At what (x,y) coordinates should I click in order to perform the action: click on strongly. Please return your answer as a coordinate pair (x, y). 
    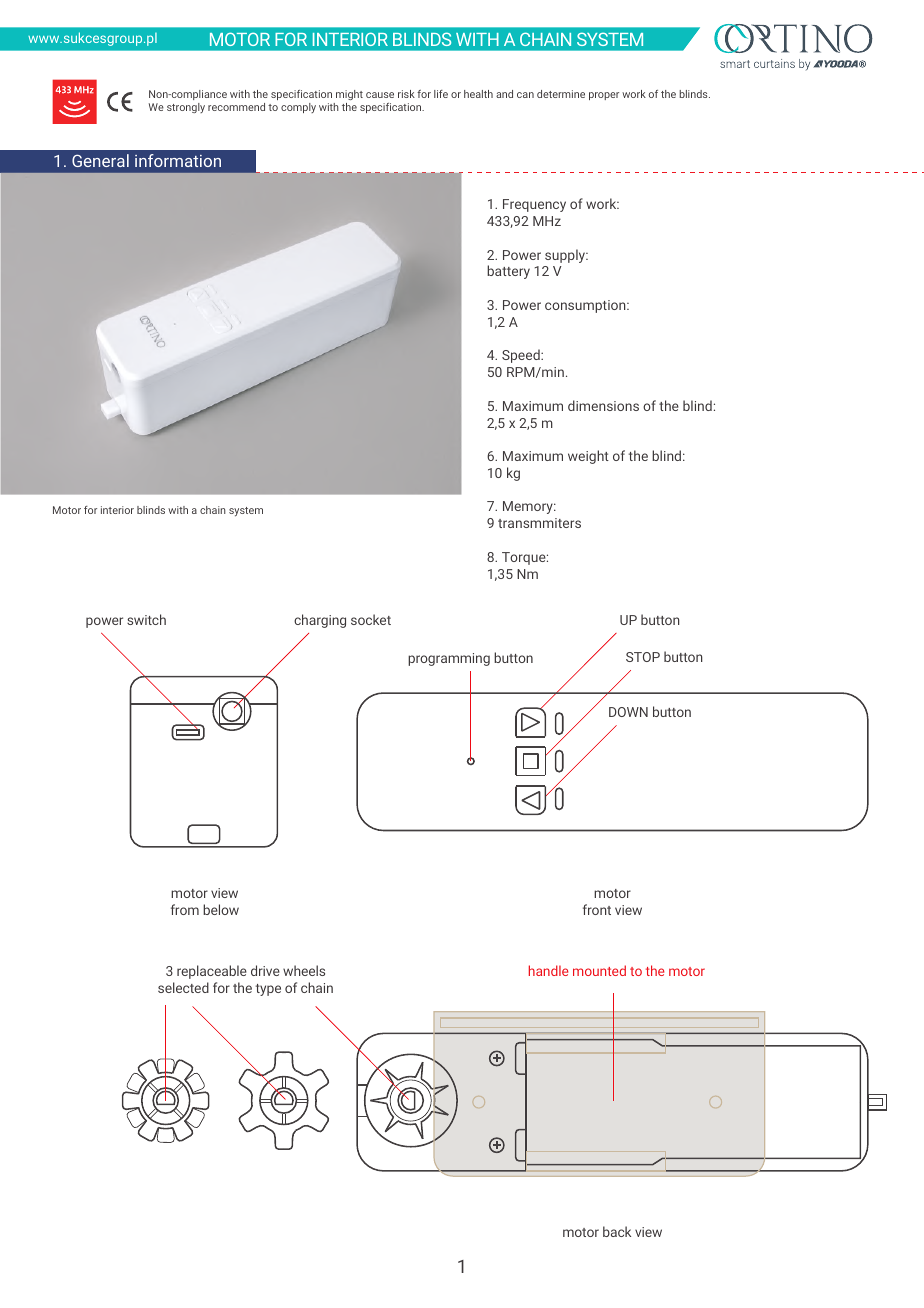
    Looking at the image, I should click on (186, 108).
